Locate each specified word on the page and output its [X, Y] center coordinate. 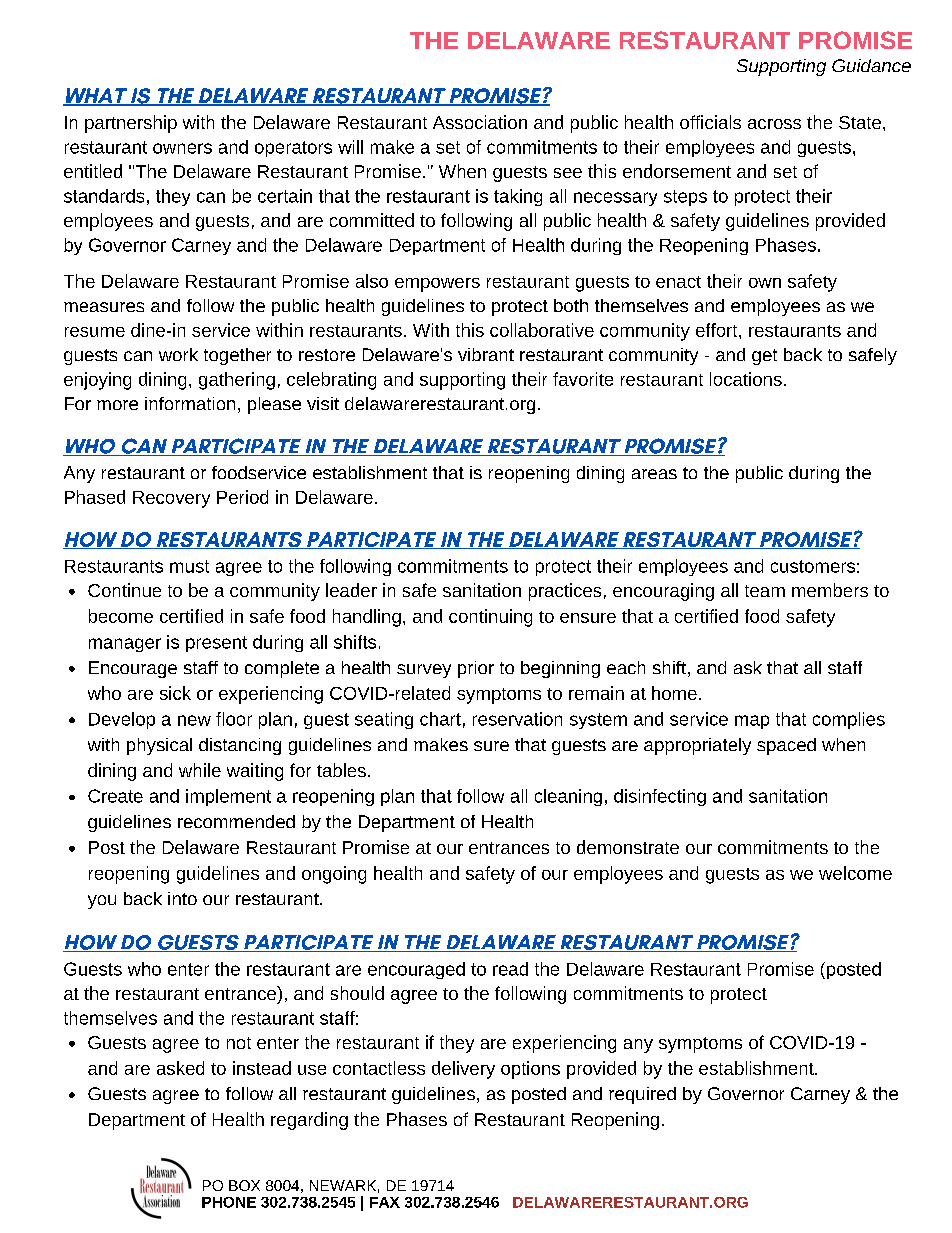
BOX [244, 1185]
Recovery [171, 499]
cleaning [568, 797]
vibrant [486, 354]
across [774, 124]
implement [228, 797]
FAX [385, 1202]
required [642, 1095]
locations [746, 379]
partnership [131, 124]
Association [480, 122]
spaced [786, 746]
